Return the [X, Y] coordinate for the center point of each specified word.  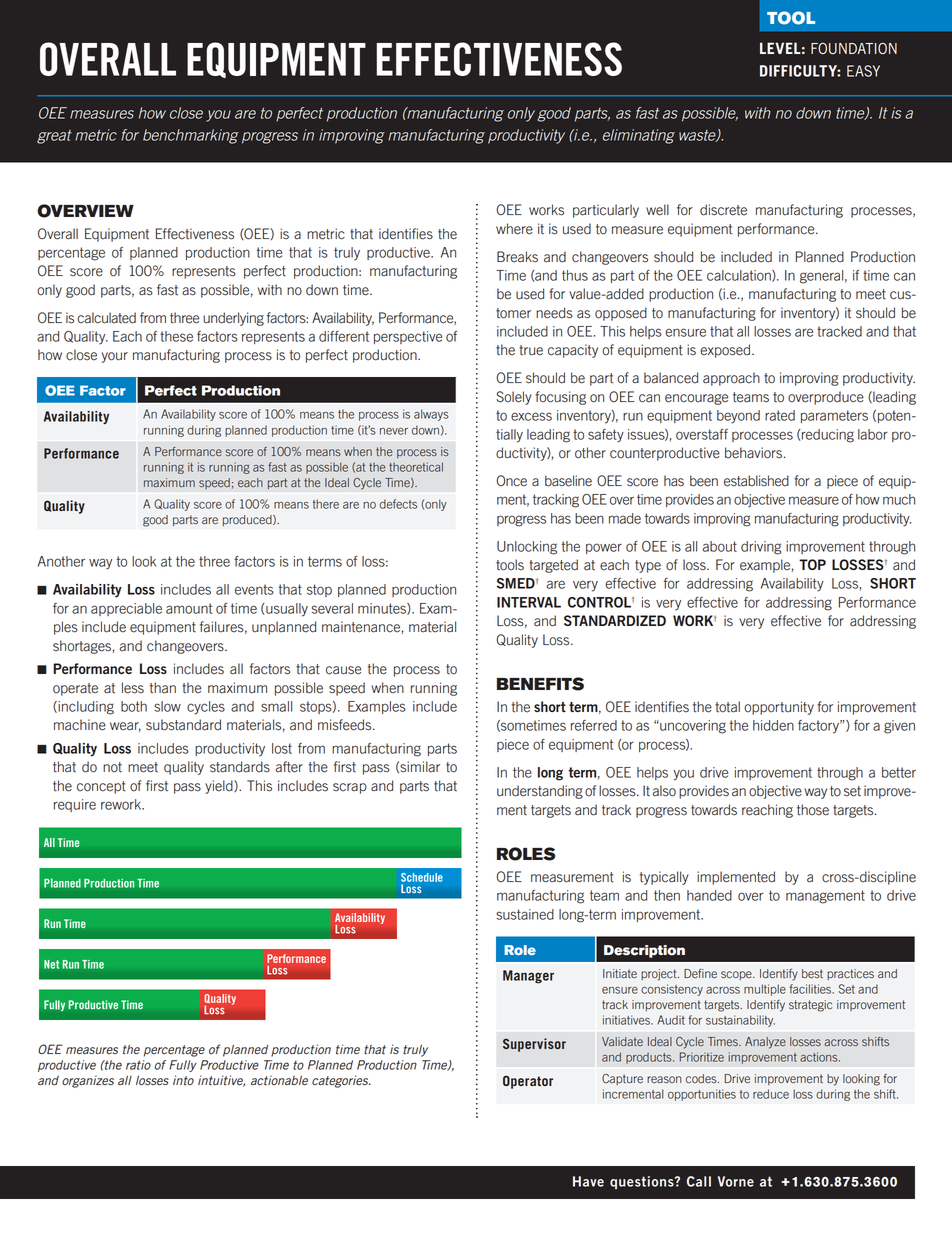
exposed [725, 351]
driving [761, 548]
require [75, 805]
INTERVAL [529, 602]
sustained [525, 914]
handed [709, 895]
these [176, 336]
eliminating [639, 136]
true [531, 350]
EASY [863, 71]
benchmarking [191, 136]
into [183, 1080]
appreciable [126, 609]
